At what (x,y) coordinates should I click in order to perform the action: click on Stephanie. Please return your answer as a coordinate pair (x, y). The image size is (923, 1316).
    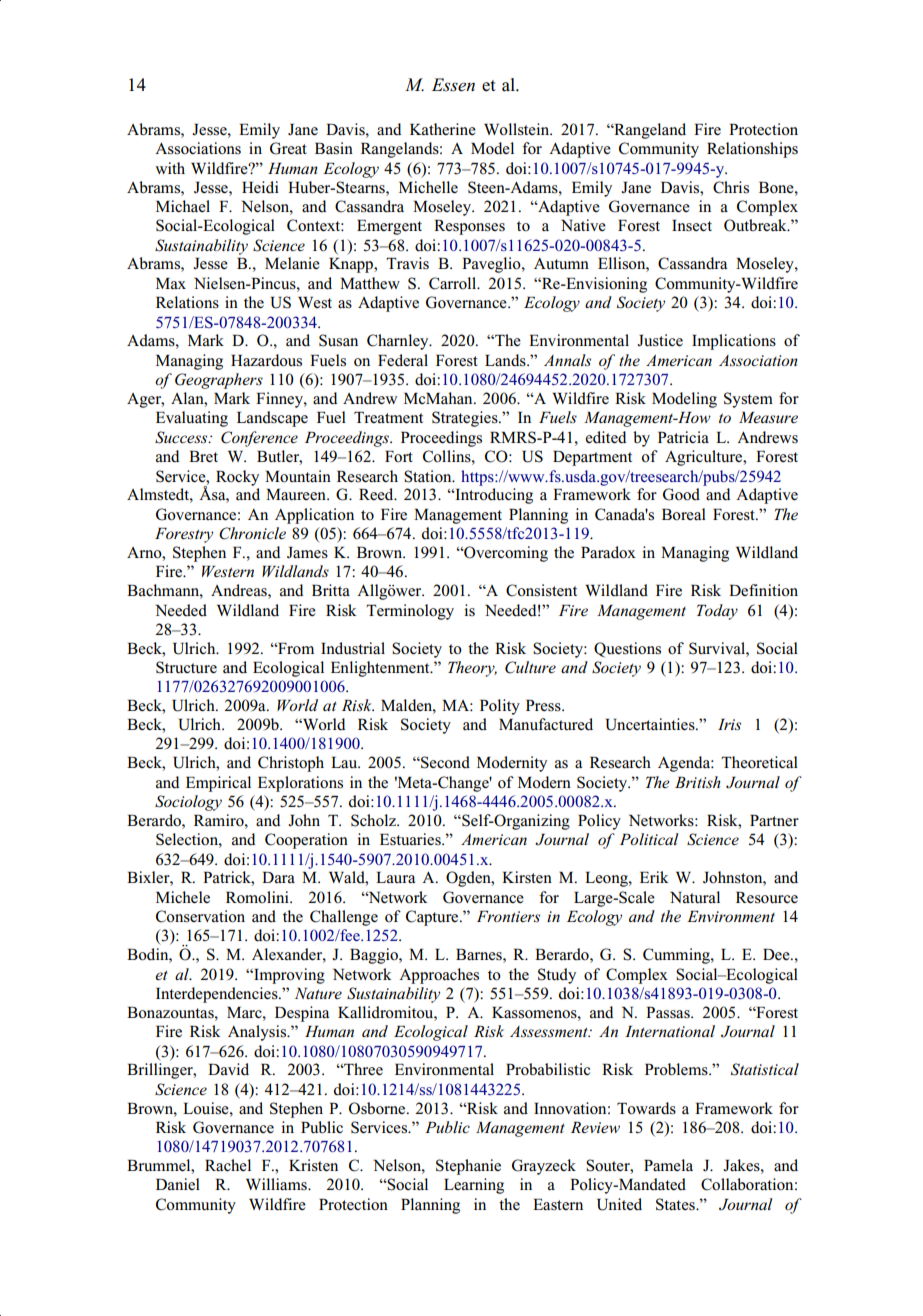
    Looking at the image, I should click on (468, 1167).
